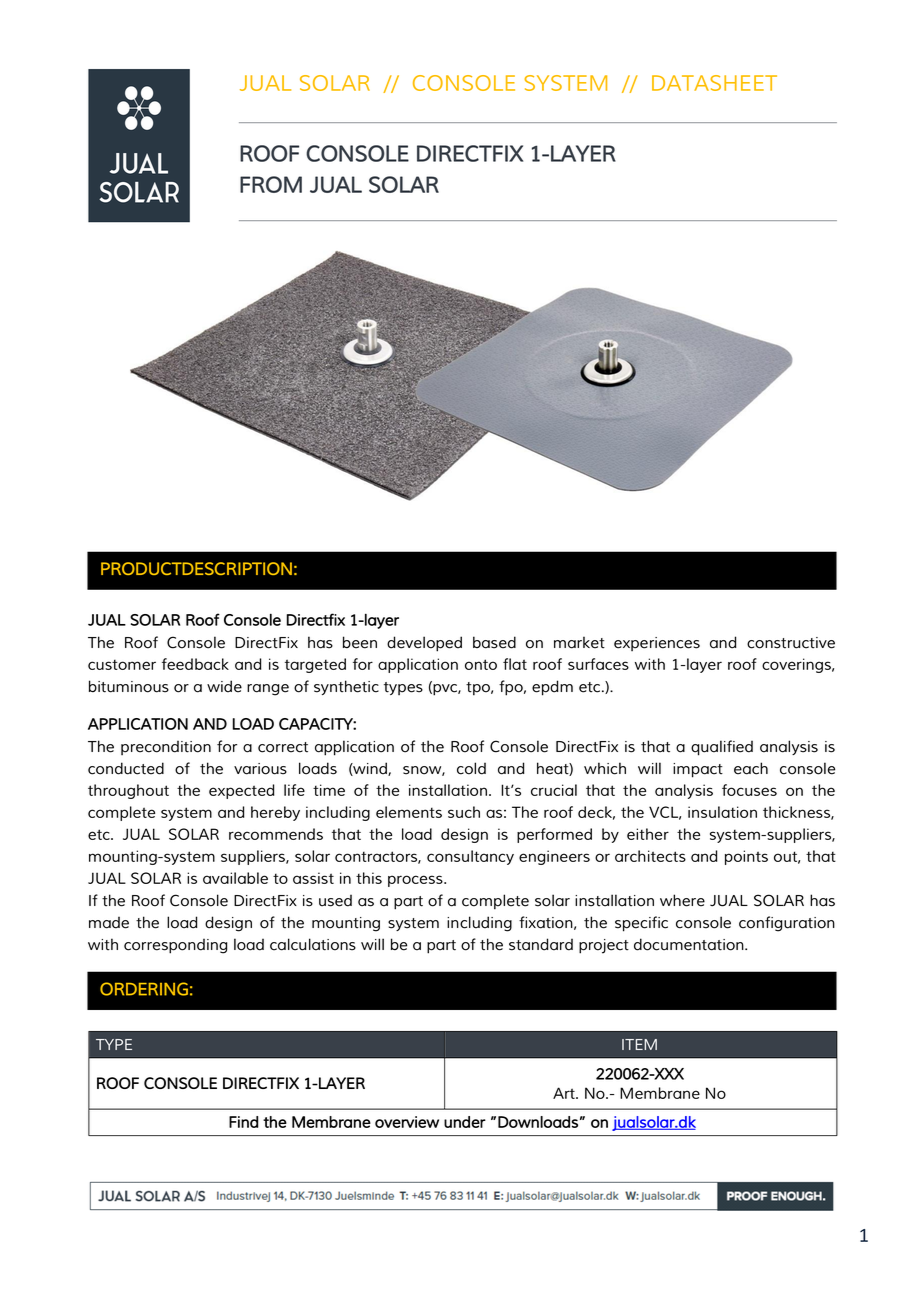 The height and width of the image is (1308, 924). Describe the element at coordinates (494, 642) in the image. I see `based` at that location.
